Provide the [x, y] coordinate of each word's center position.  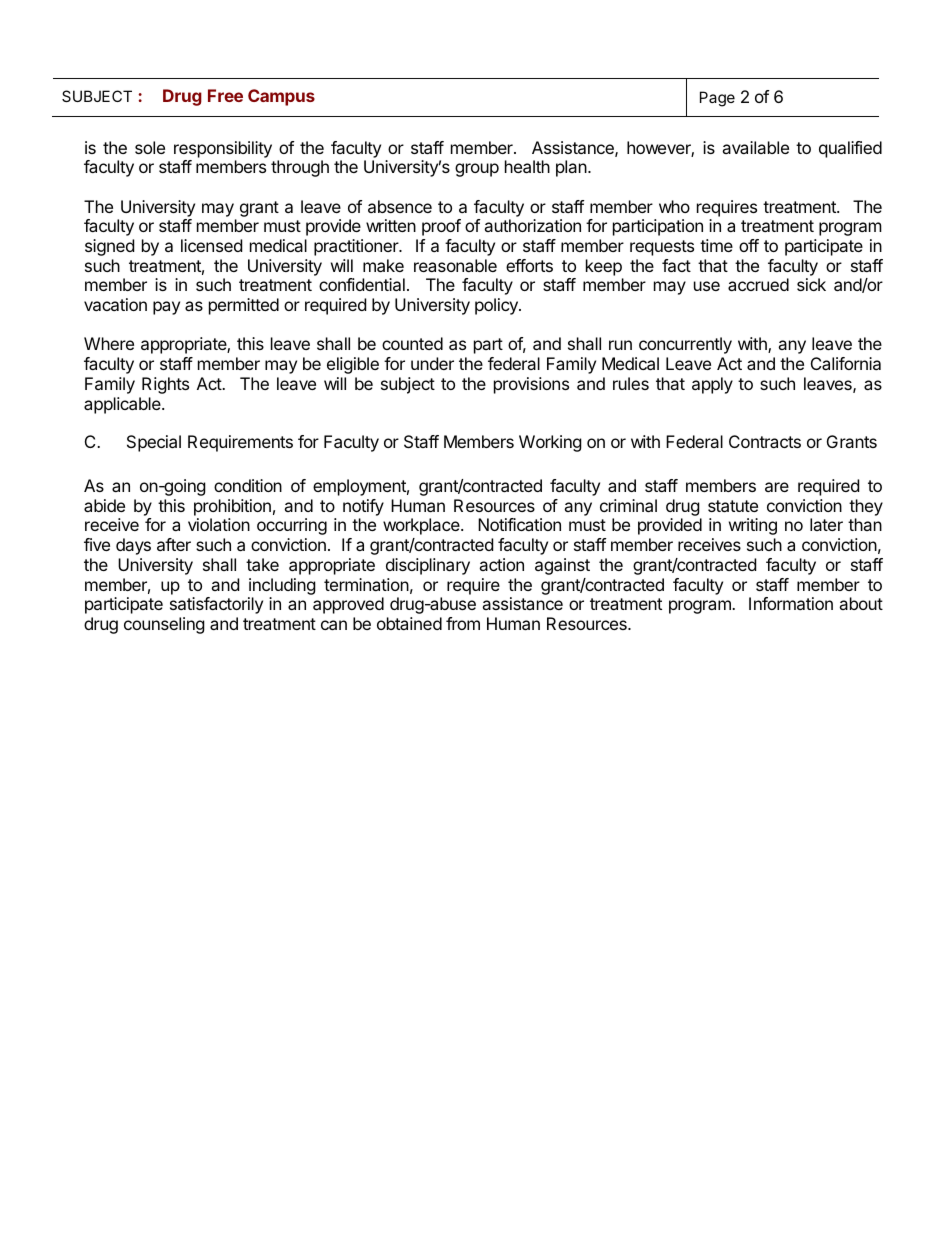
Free [225, 95]
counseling [164, 625]
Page [717, 99]
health [527, 166]
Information [791, 603]
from [463, 623]
